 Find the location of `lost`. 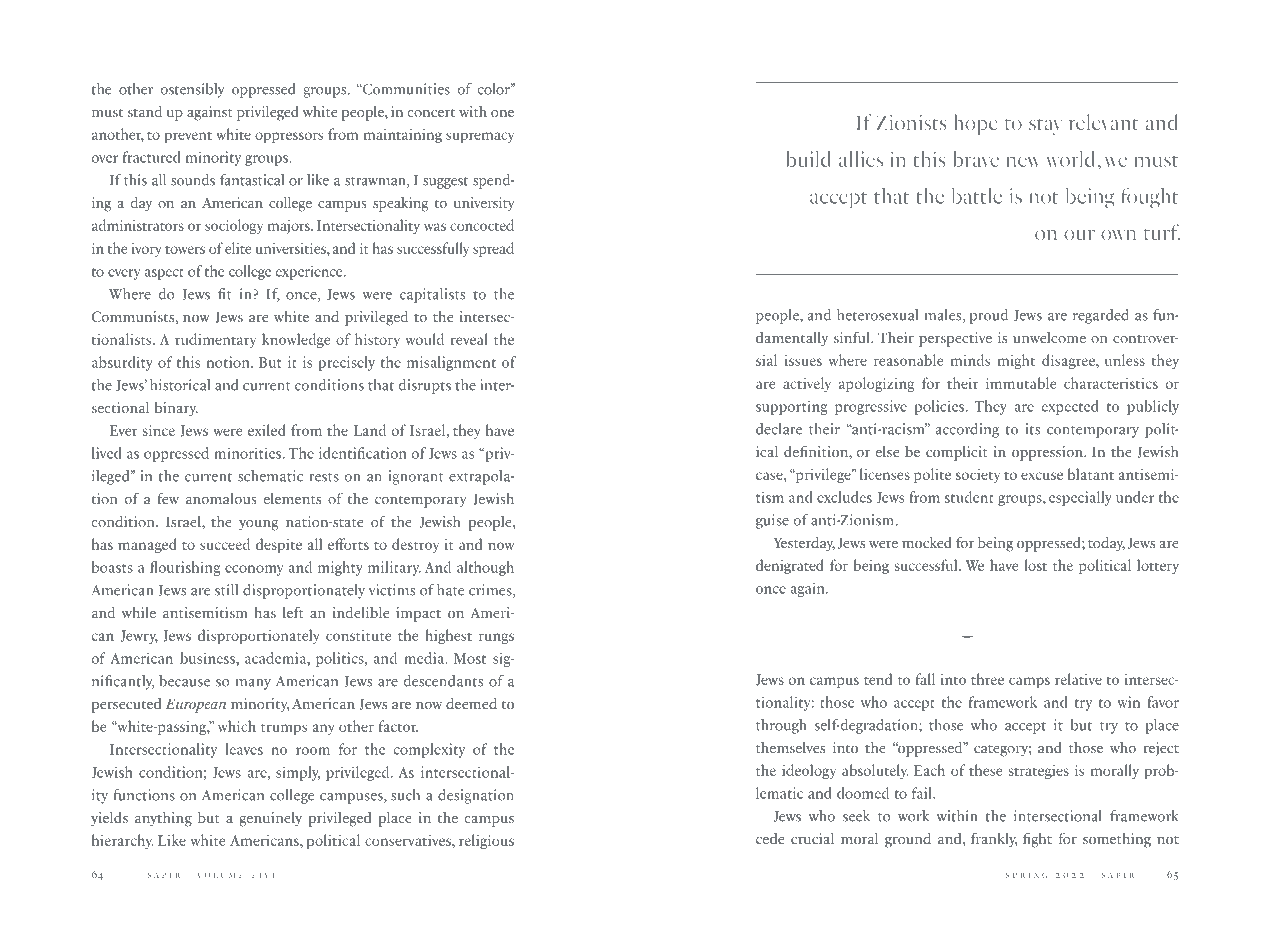

lost is located at coordinates (1035, 565).
